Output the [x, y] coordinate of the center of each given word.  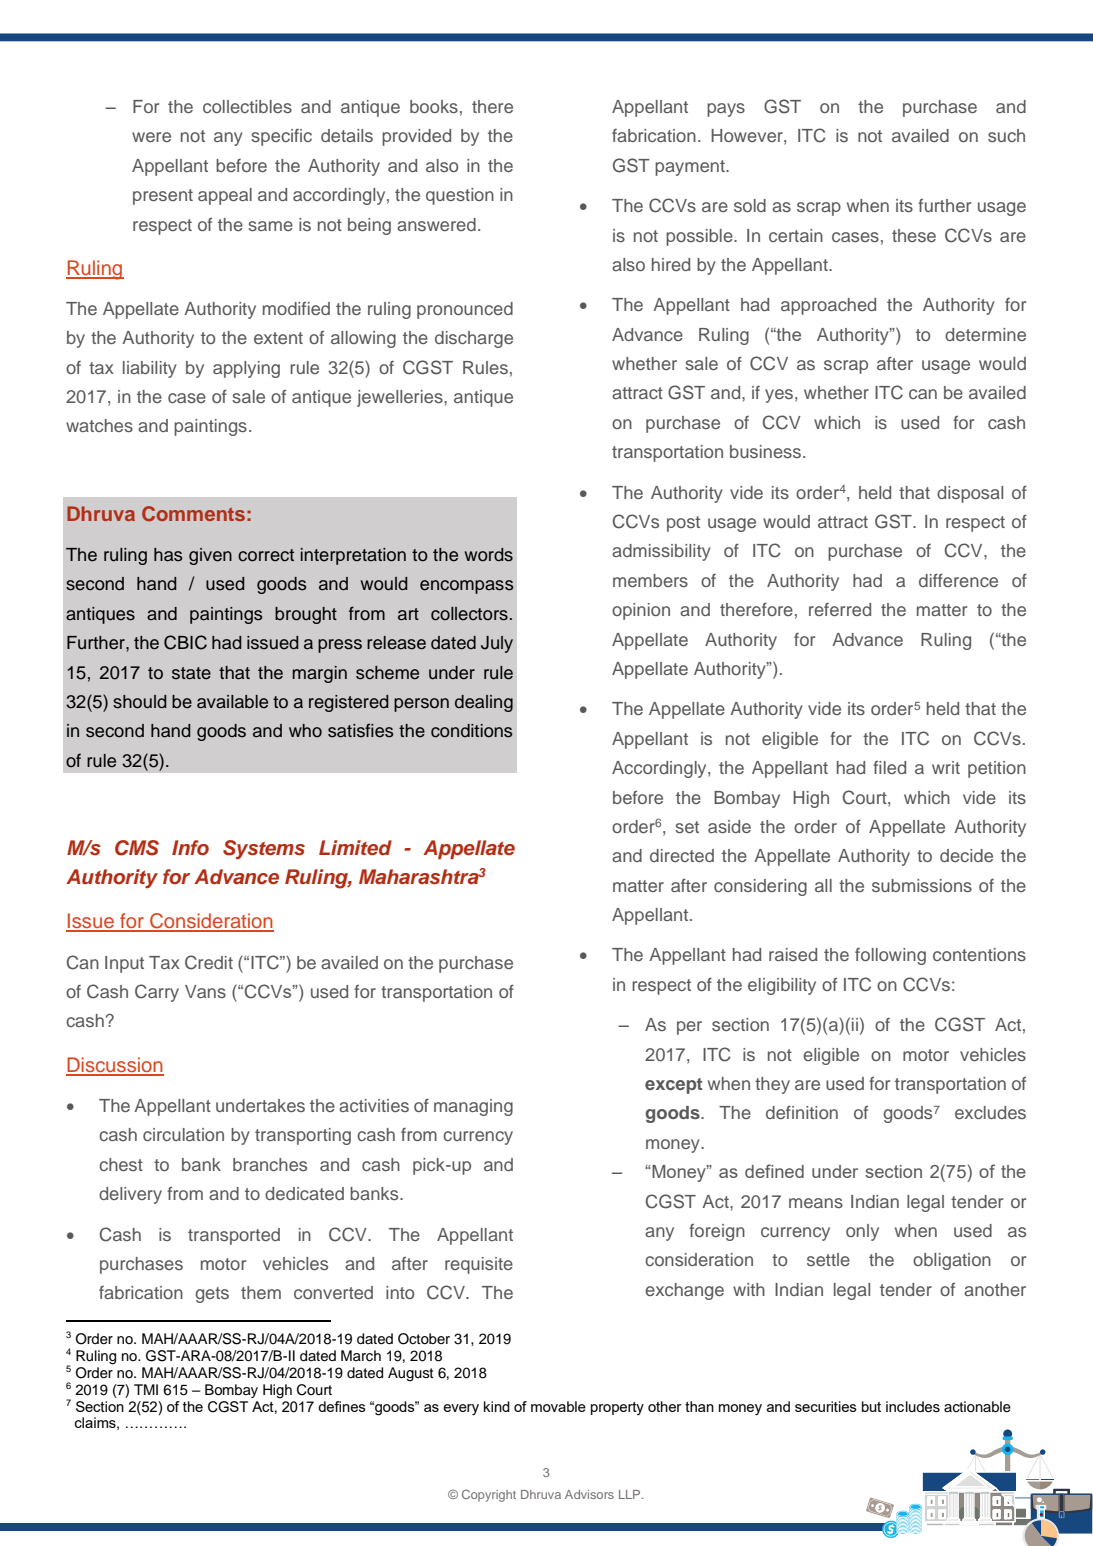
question [460, 196]
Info [190, 848]
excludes [990, 1112]
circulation [183, 1134]
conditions [471, 731]
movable [558, 1406]
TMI [146, 1389]
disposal [970, 494]
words [489, 555]
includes [913, 1407]
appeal [225, 196]
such [1006, 135]
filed [889, 767]
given [210, 556]
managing [473, 1107]
